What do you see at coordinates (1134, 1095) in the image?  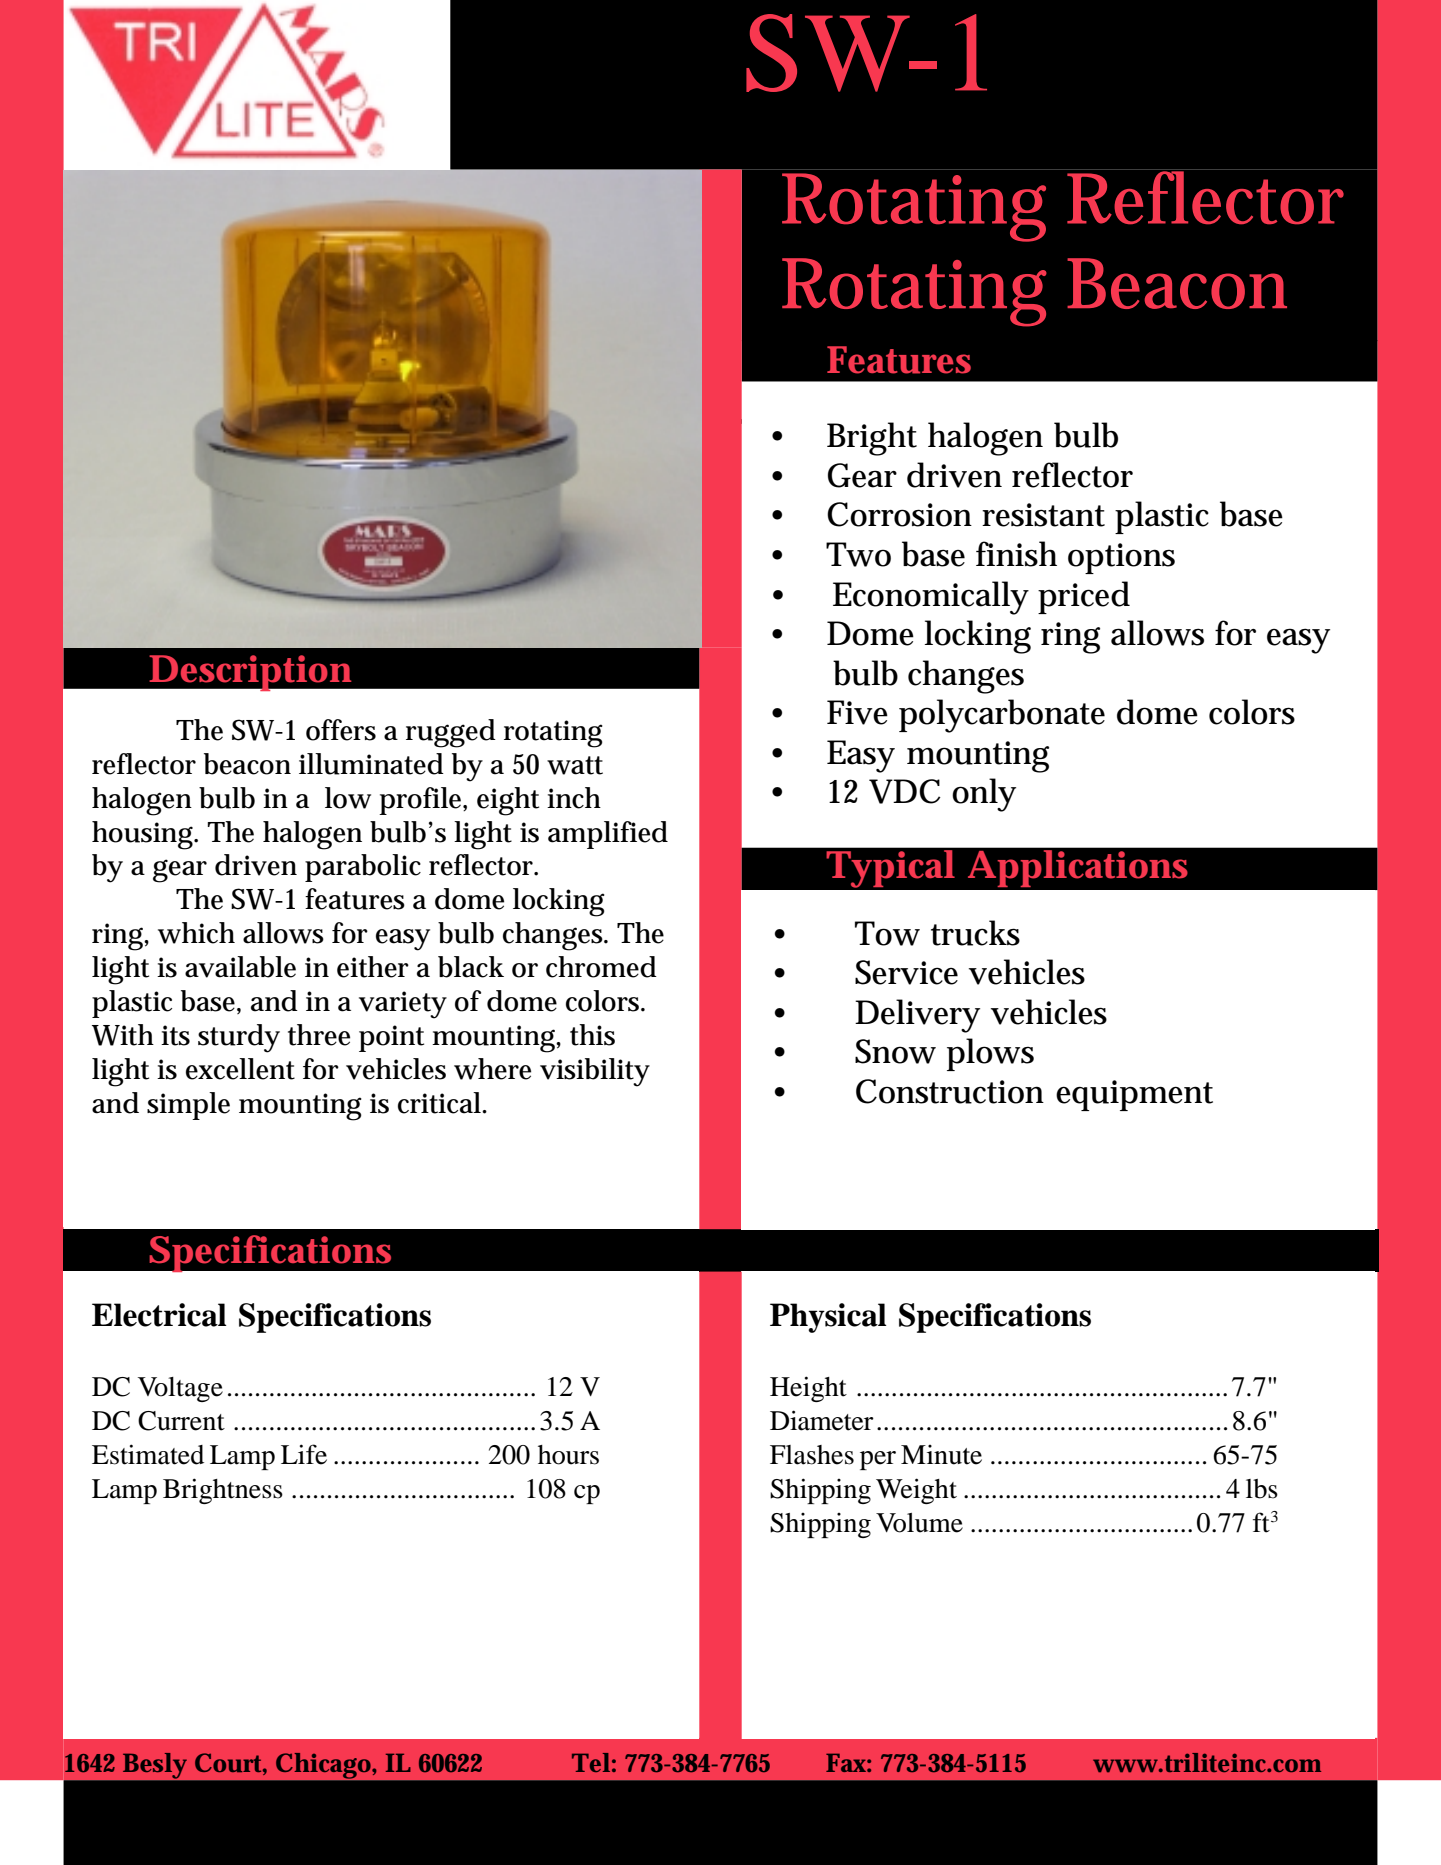 I see `equipment` at bounding box center [1134, 1095].
